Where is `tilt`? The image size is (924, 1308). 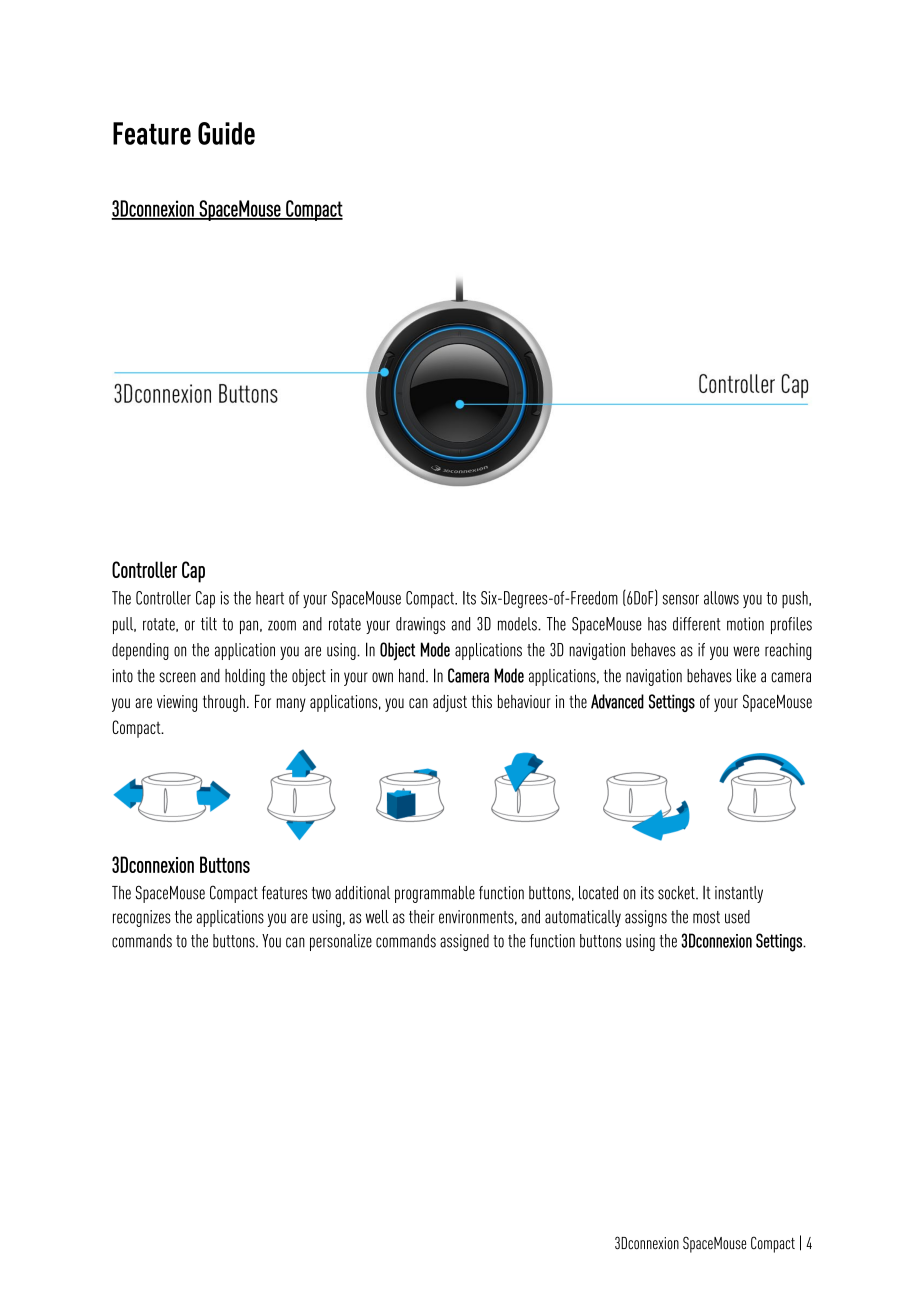
tilt is located at coordinates (209, 624).
